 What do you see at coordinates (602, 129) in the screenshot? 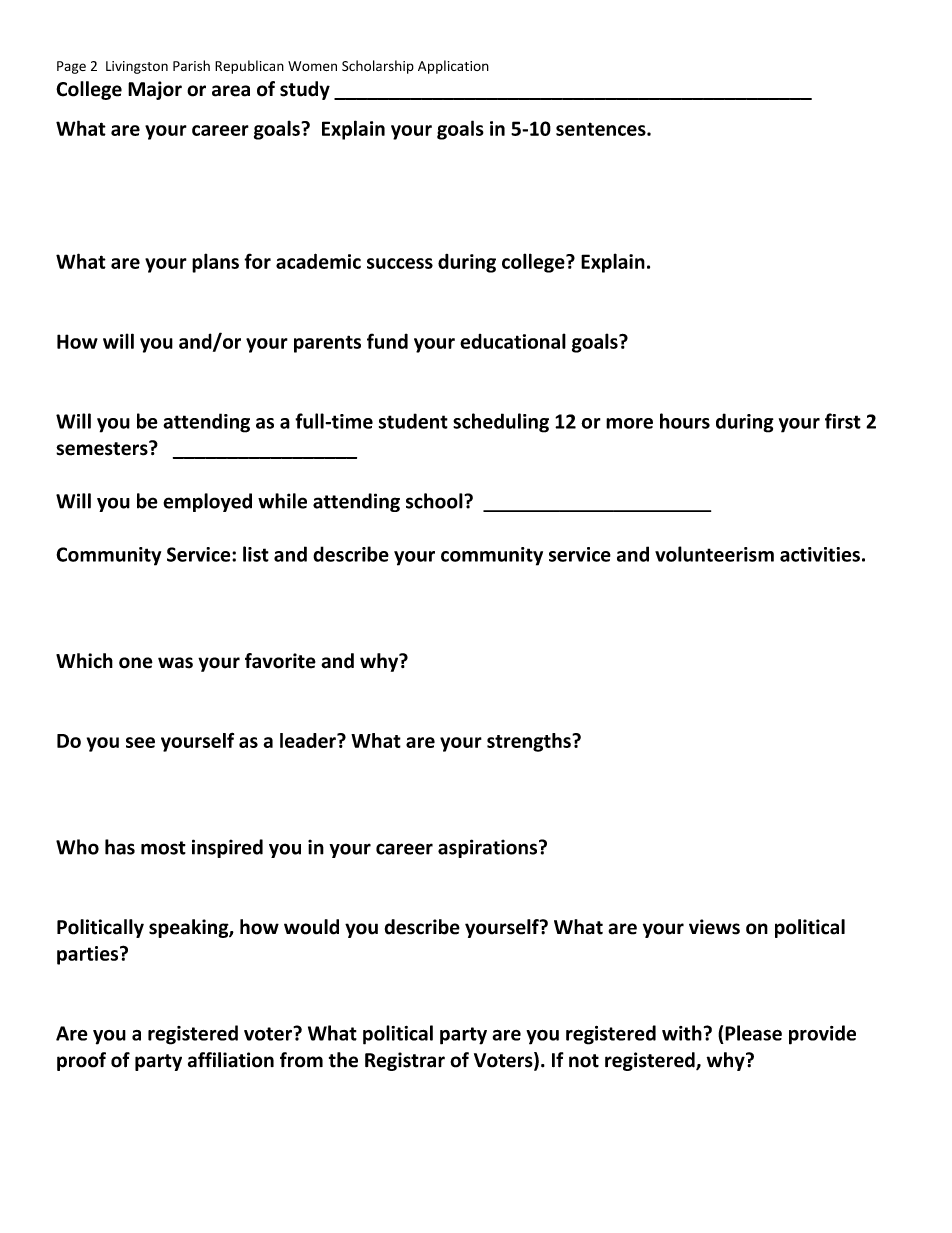
I see `sentences` at bounding box center [602, 129].
